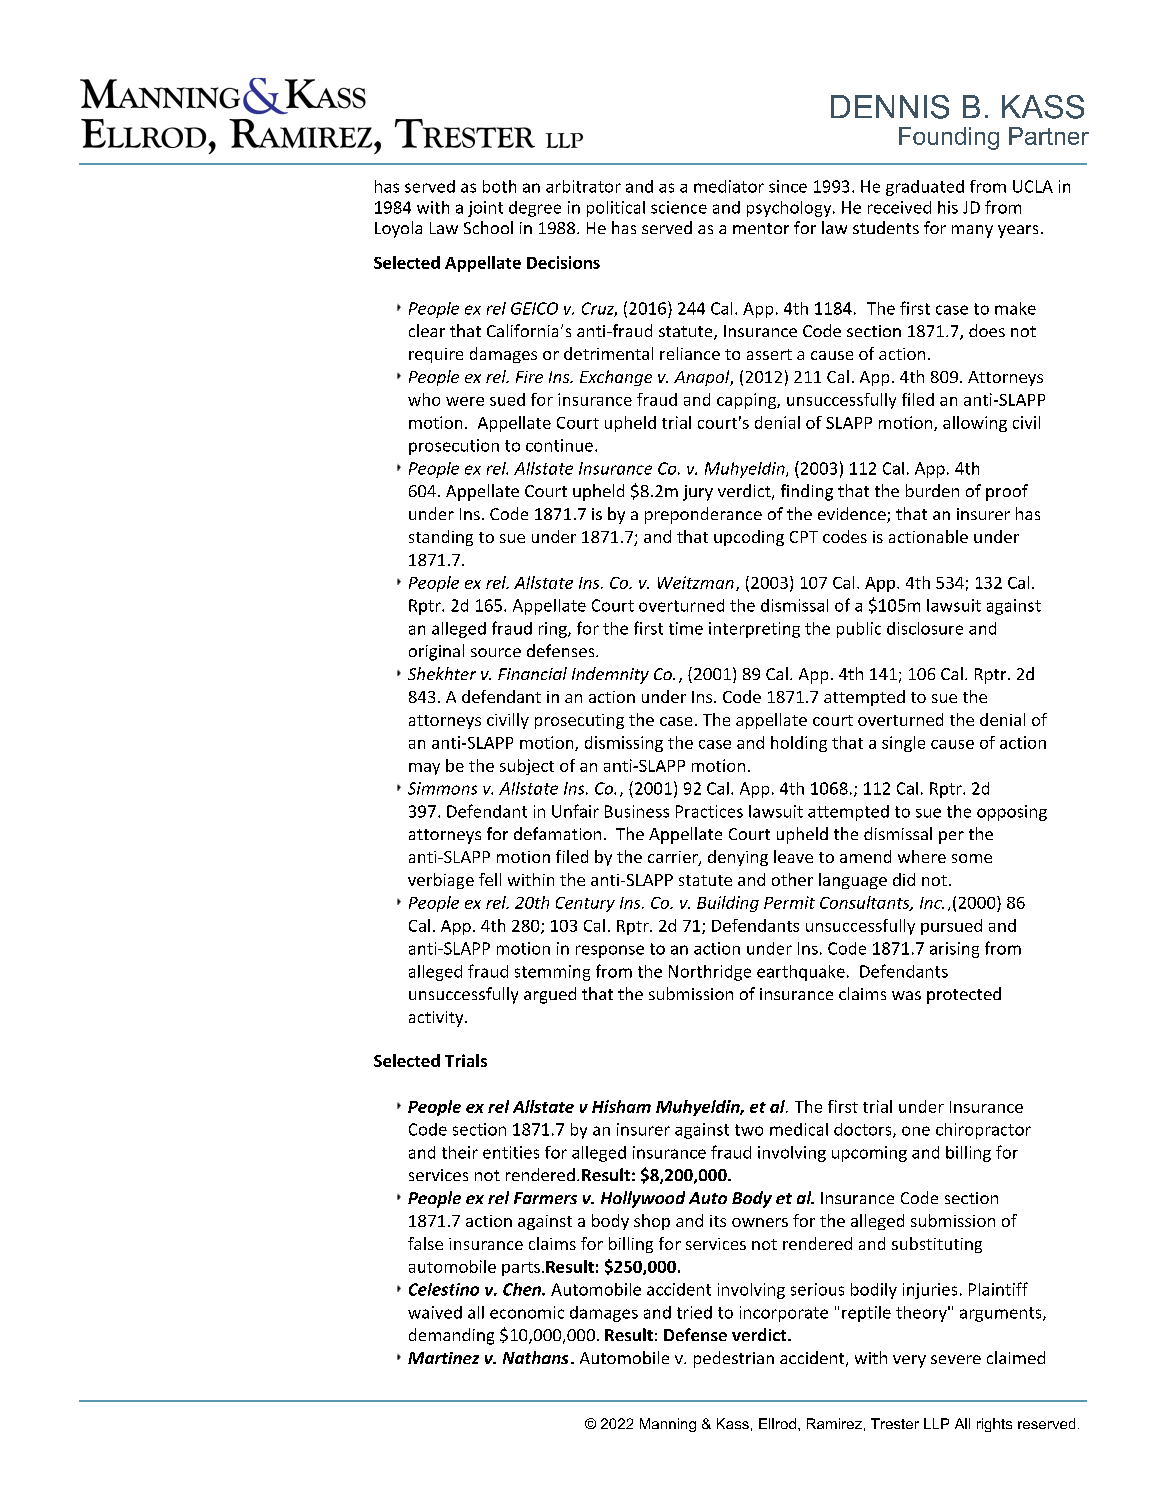 The height and width of the image is (1509, 1166). Describe the element at coordinates (729, 186) in the image. I see `mediator` at that location.
